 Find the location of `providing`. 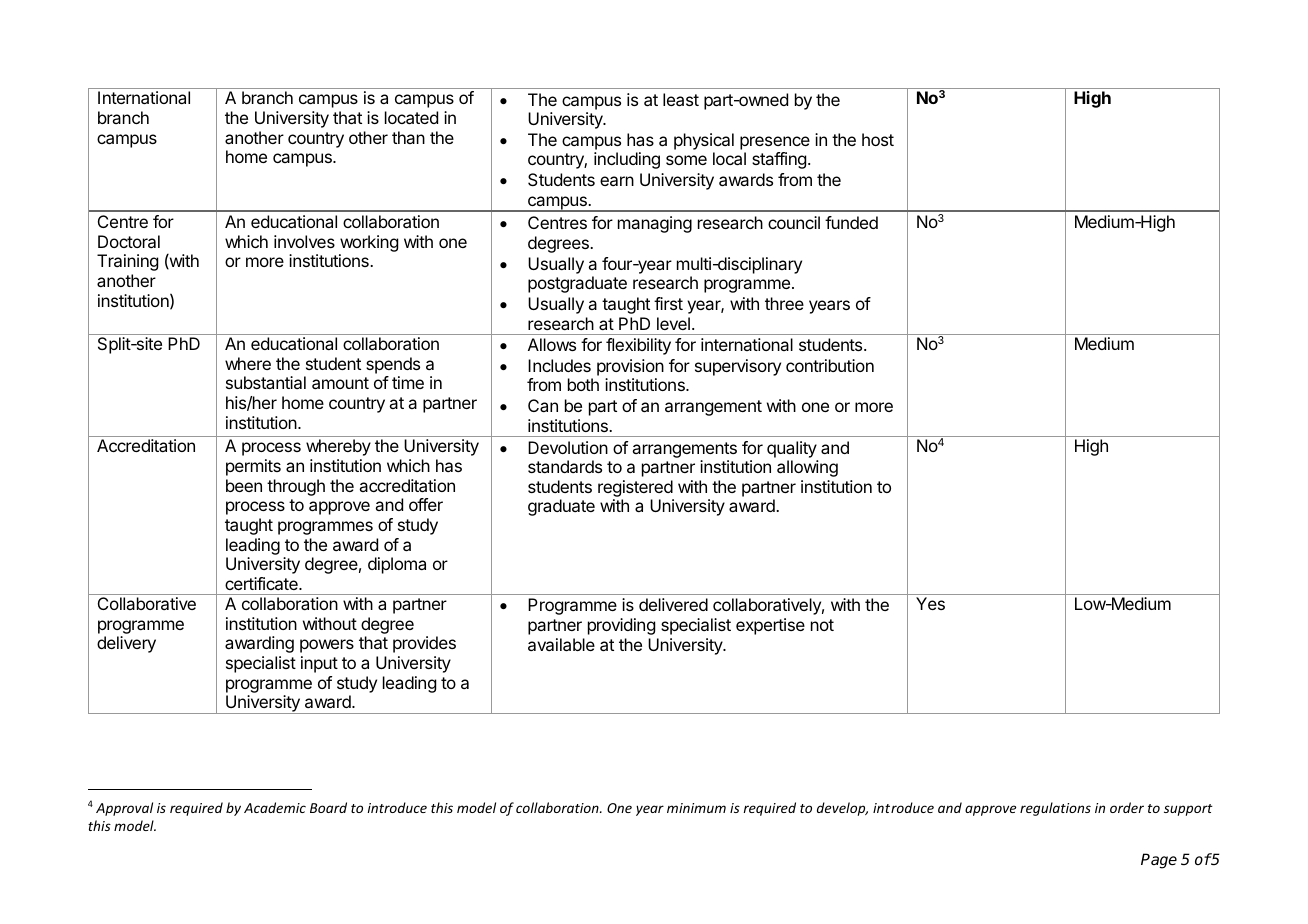

providing is located at coordinates (621, 626).
